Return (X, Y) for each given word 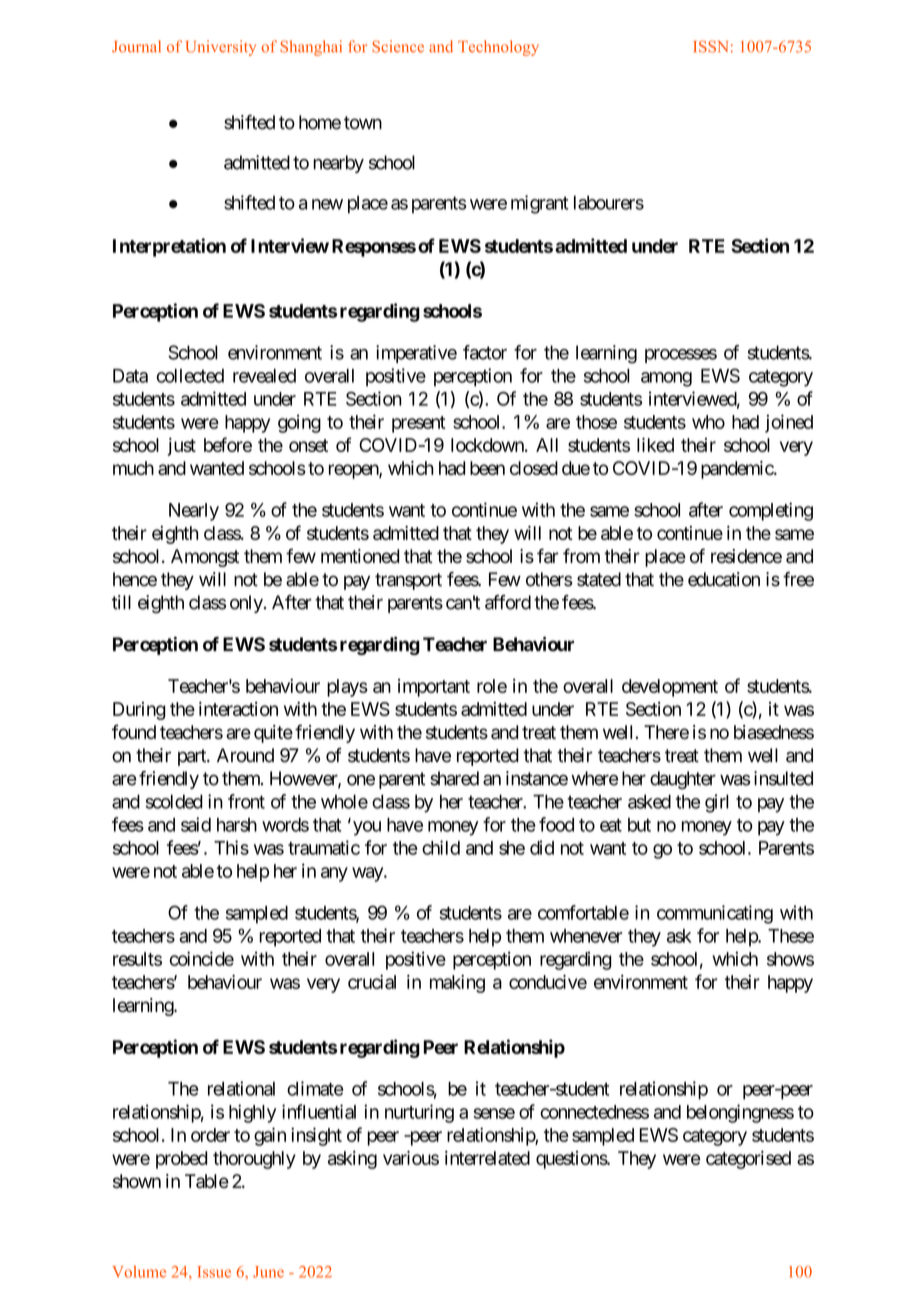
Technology (498, 48)
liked (655, 445)
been (487, 468)
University (221, 48)
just (182, 447)
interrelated (487, 1158)
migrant (539, 204)
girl (717, 803)
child (441, 847)
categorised (748, 1160)
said (196, 824)
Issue (214, 1272)
